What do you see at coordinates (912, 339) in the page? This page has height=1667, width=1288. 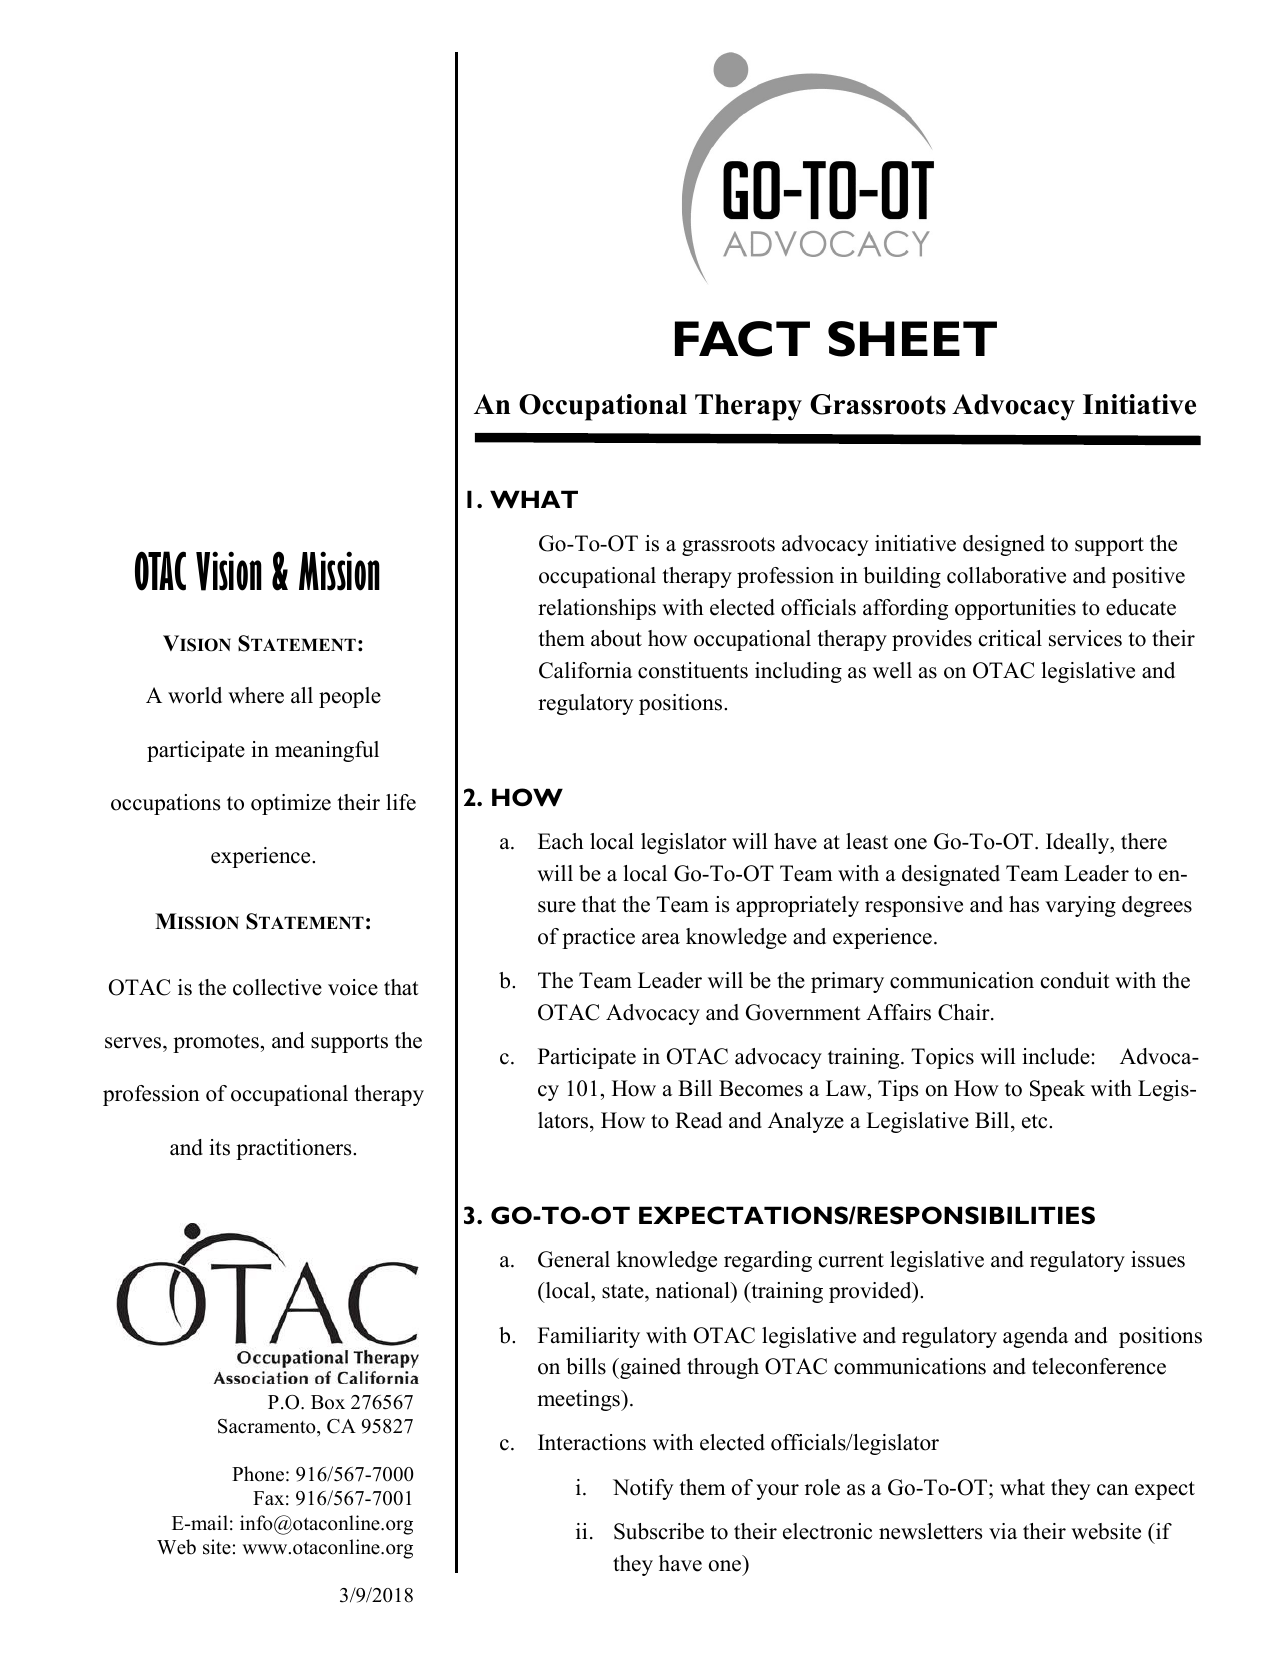 I see `SHEET` at bounding box center [912, 339].
